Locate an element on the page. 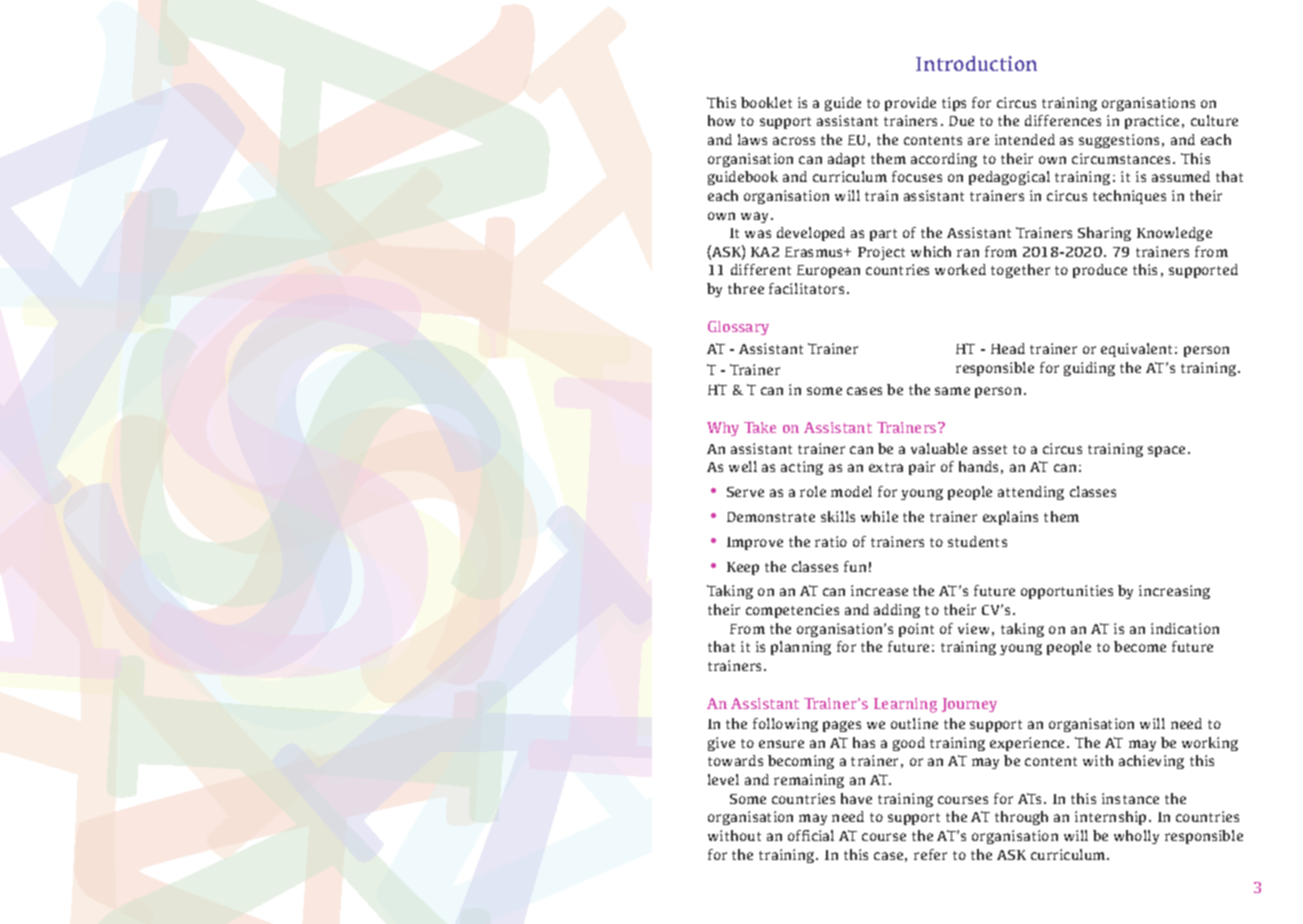 This page has width=1303, height=924. students is located at coordinates (977, 541).
